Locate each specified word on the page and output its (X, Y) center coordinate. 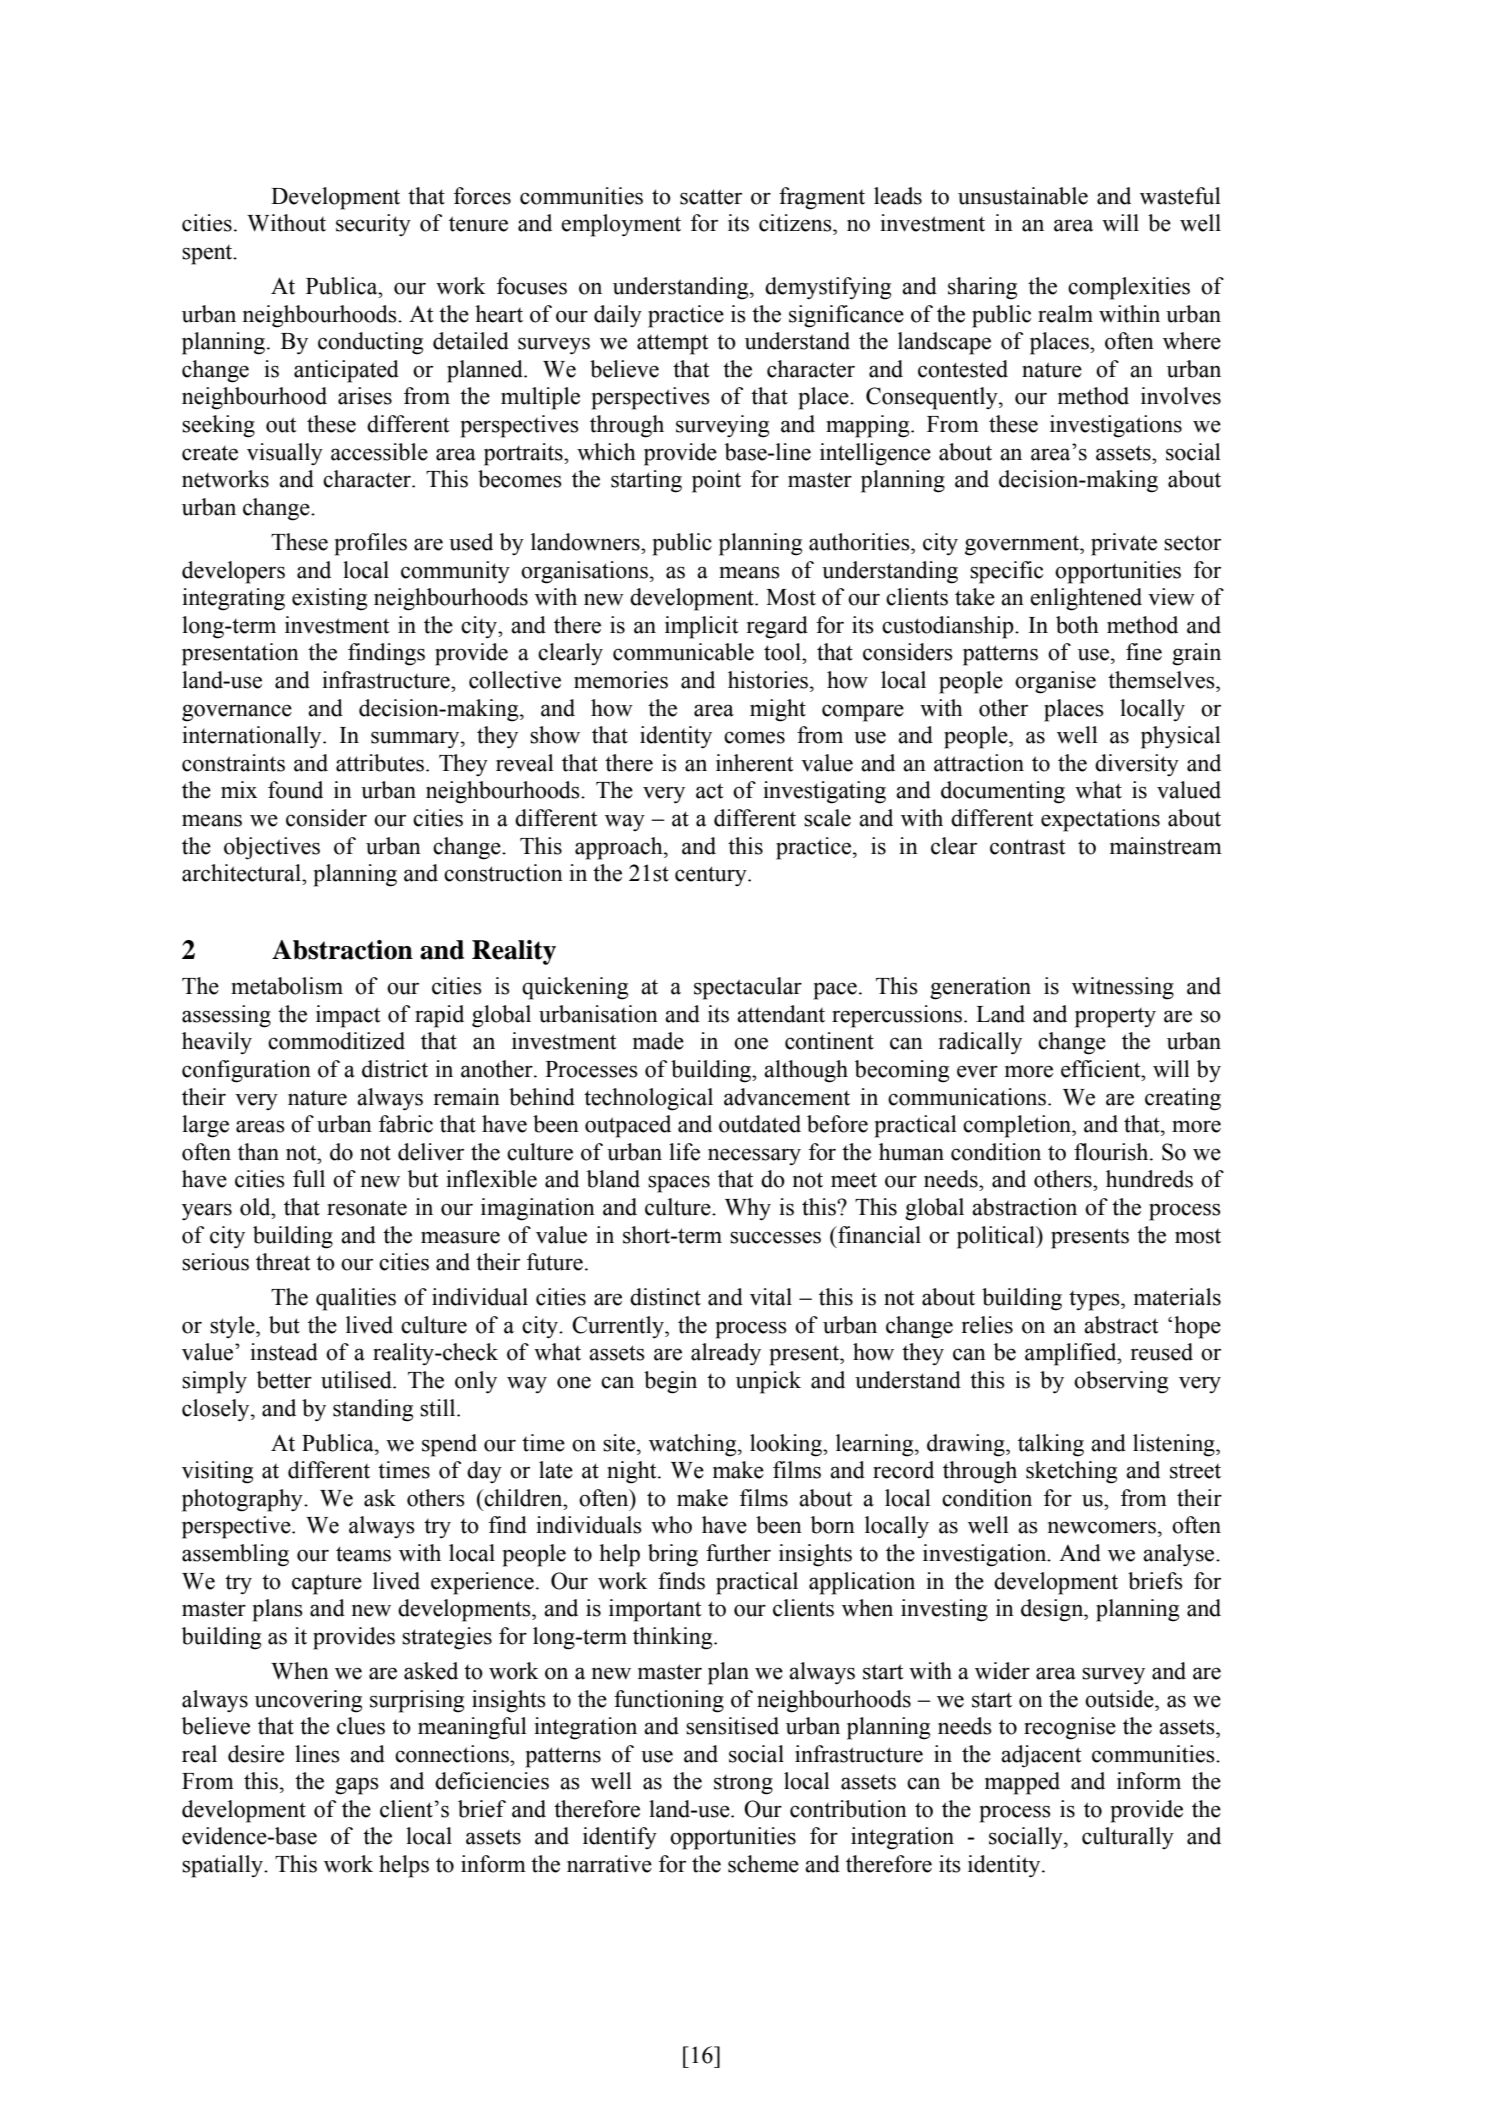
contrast (1028, 847)
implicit (702, 627)
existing (329, 599)
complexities (1129, 288)
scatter (711, 197)
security (373, 225)
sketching (1071, 1472)
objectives (272, 848)
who (671, 1525)
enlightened (1086, 599)
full (309, 1179)
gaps (357, 1786)
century (712, 876)
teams (363, 1554)
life (684, 1152)
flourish (1112, 1152)
